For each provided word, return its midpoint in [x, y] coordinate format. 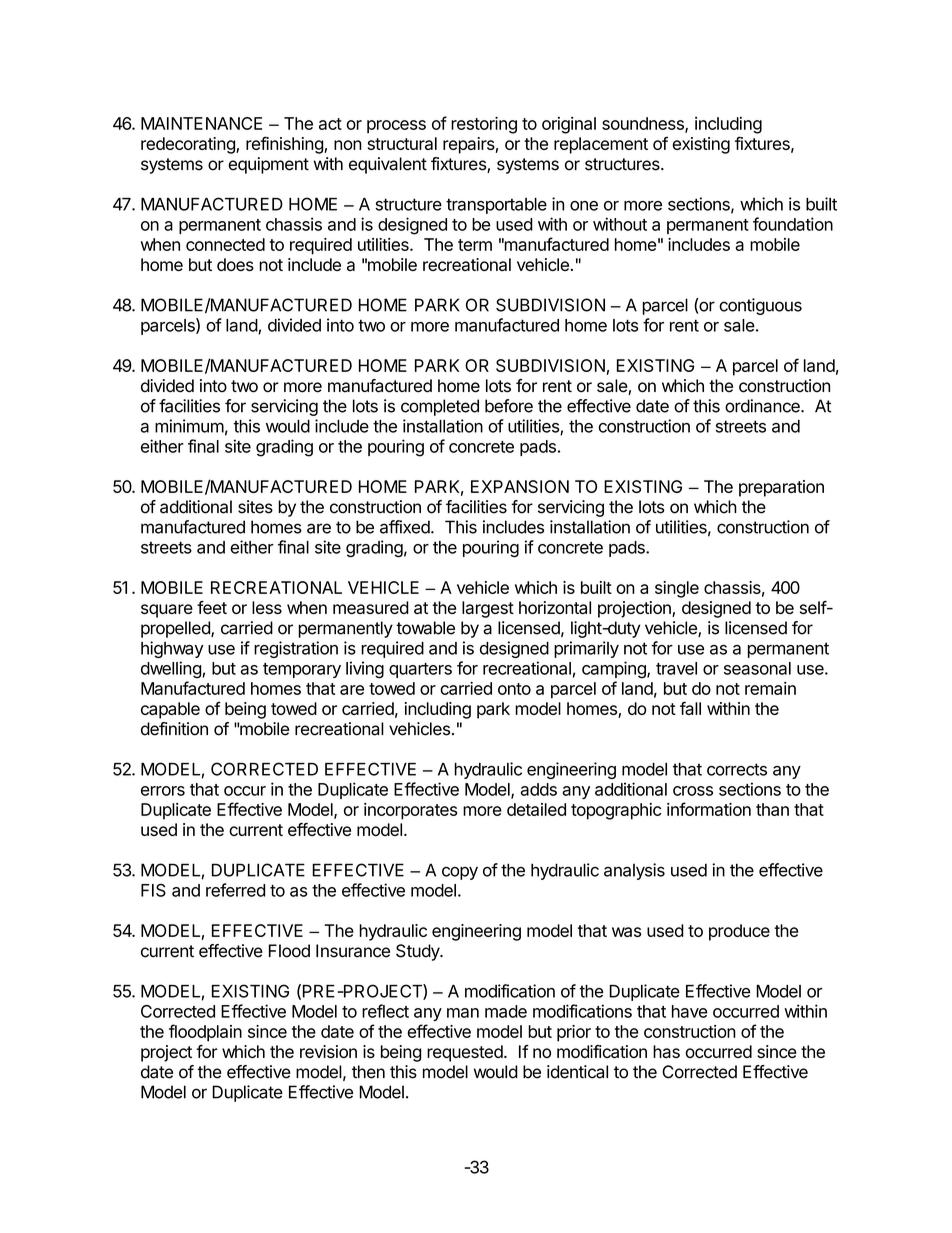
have [690, 1011]
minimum [189, 426]
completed [440, 407]
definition [174, 729]
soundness [644, 124]
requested [465, 1053]
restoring [484, 125]
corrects [737, 769]
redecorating [189, 145]
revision [328, 1051]
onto [514, 689]
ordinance [763, 406]
